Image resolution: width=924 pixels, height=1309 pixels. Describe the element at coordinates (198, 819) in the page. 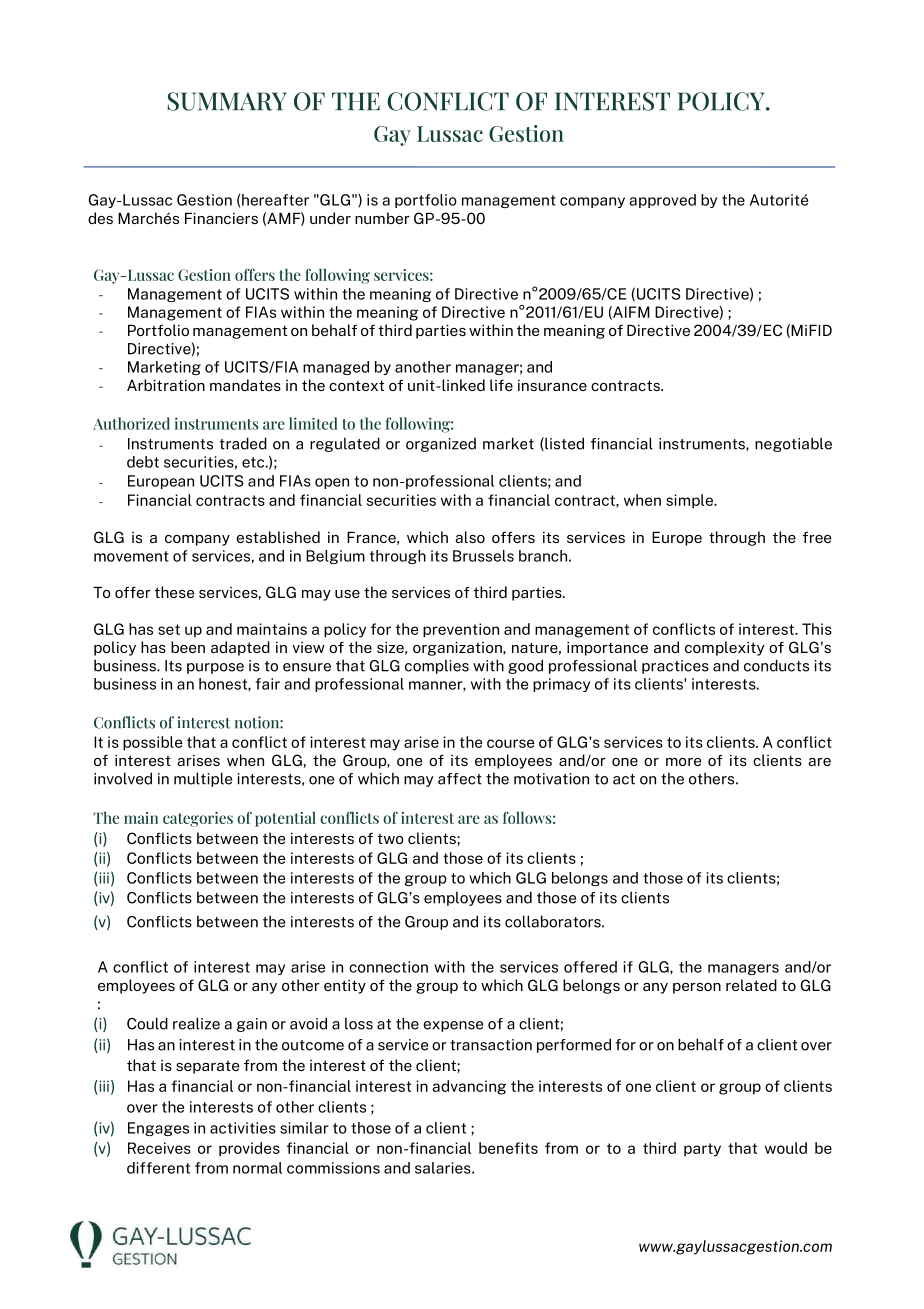

I see `categories` at that location.
